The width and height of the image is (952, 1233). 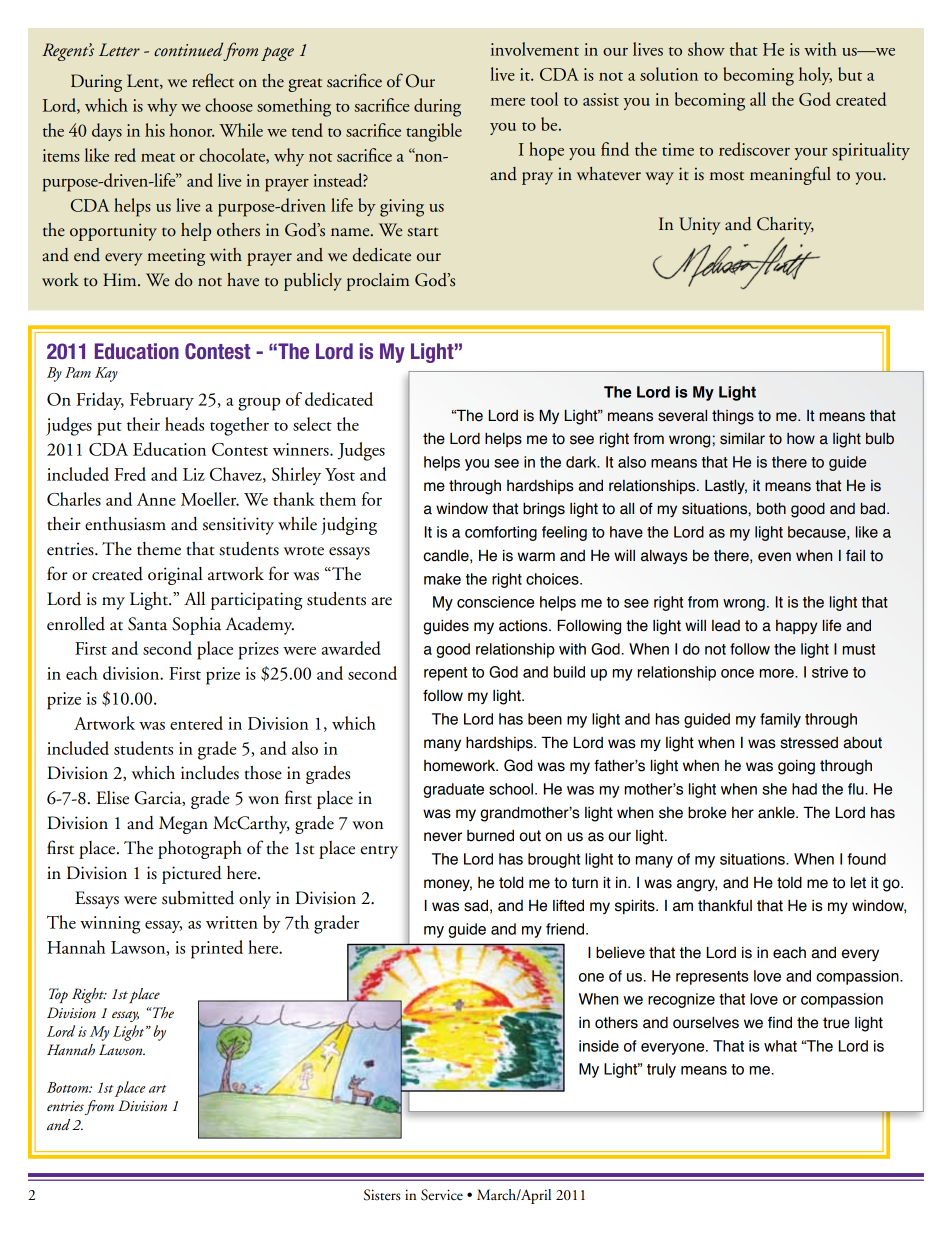 I want to click on Service, so click(x=442, y=1195).
